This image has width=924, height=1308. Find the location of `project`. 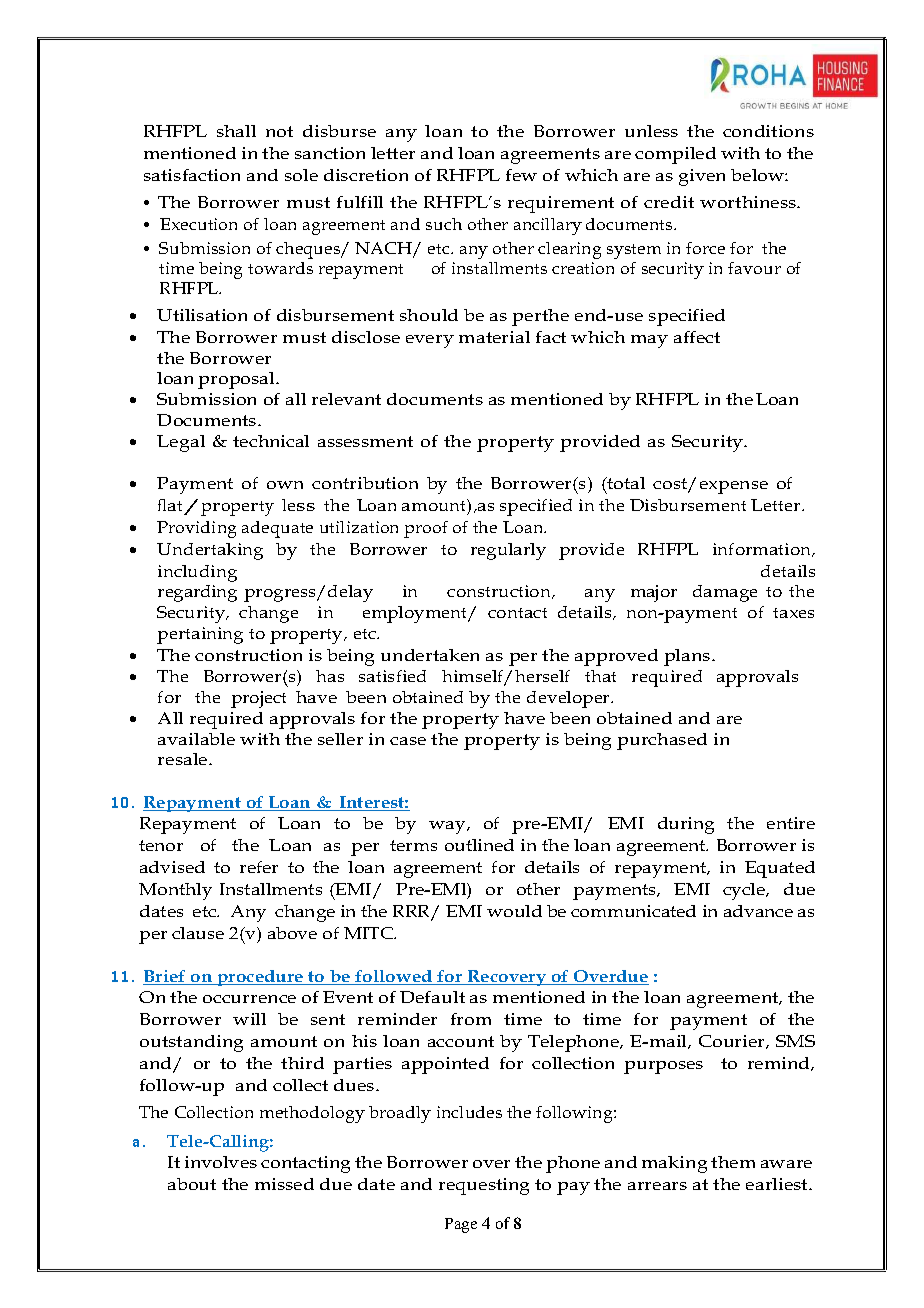

project is located at coordinates (258, 699).
